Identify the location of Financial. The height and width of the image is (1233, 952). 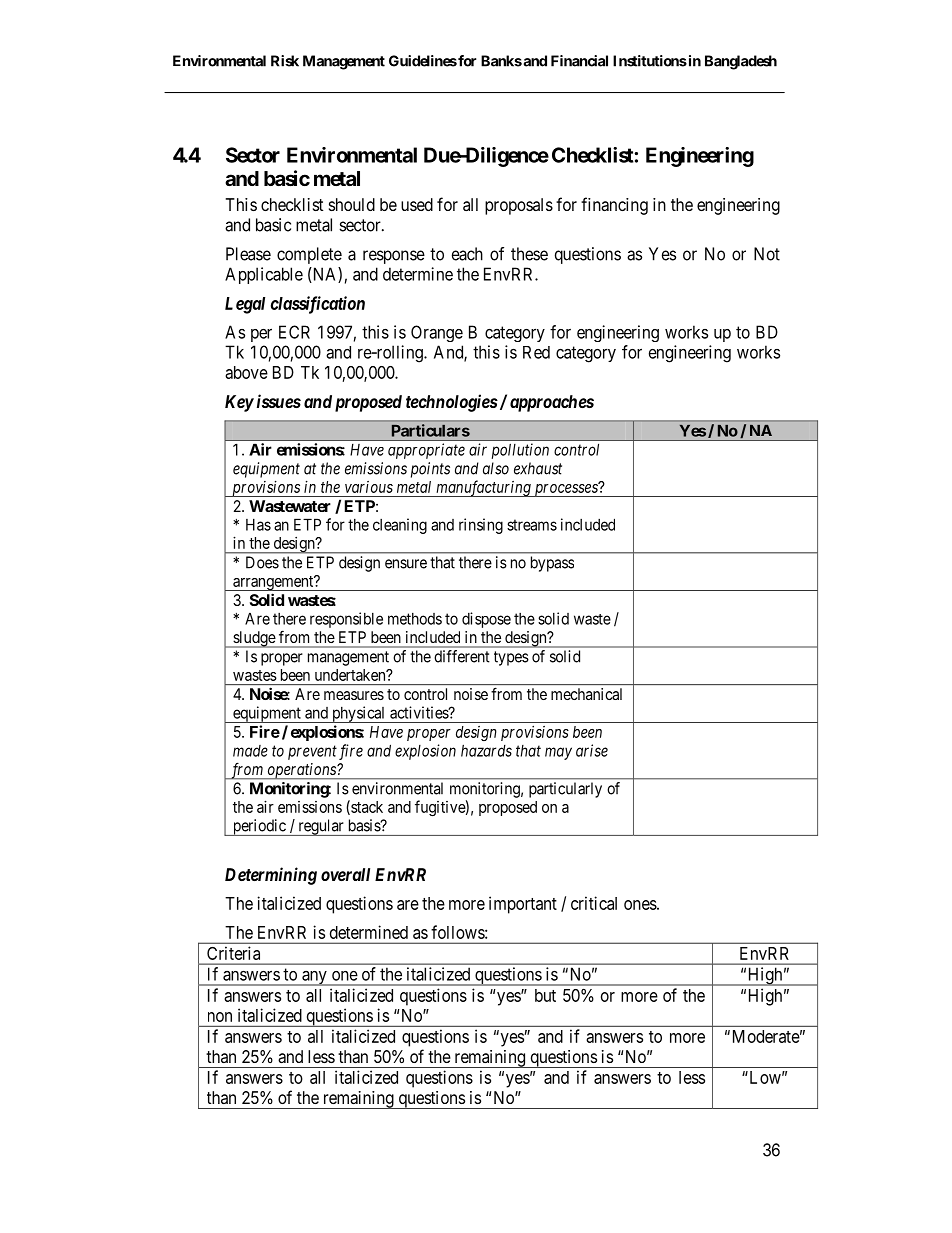
(579, 61).
